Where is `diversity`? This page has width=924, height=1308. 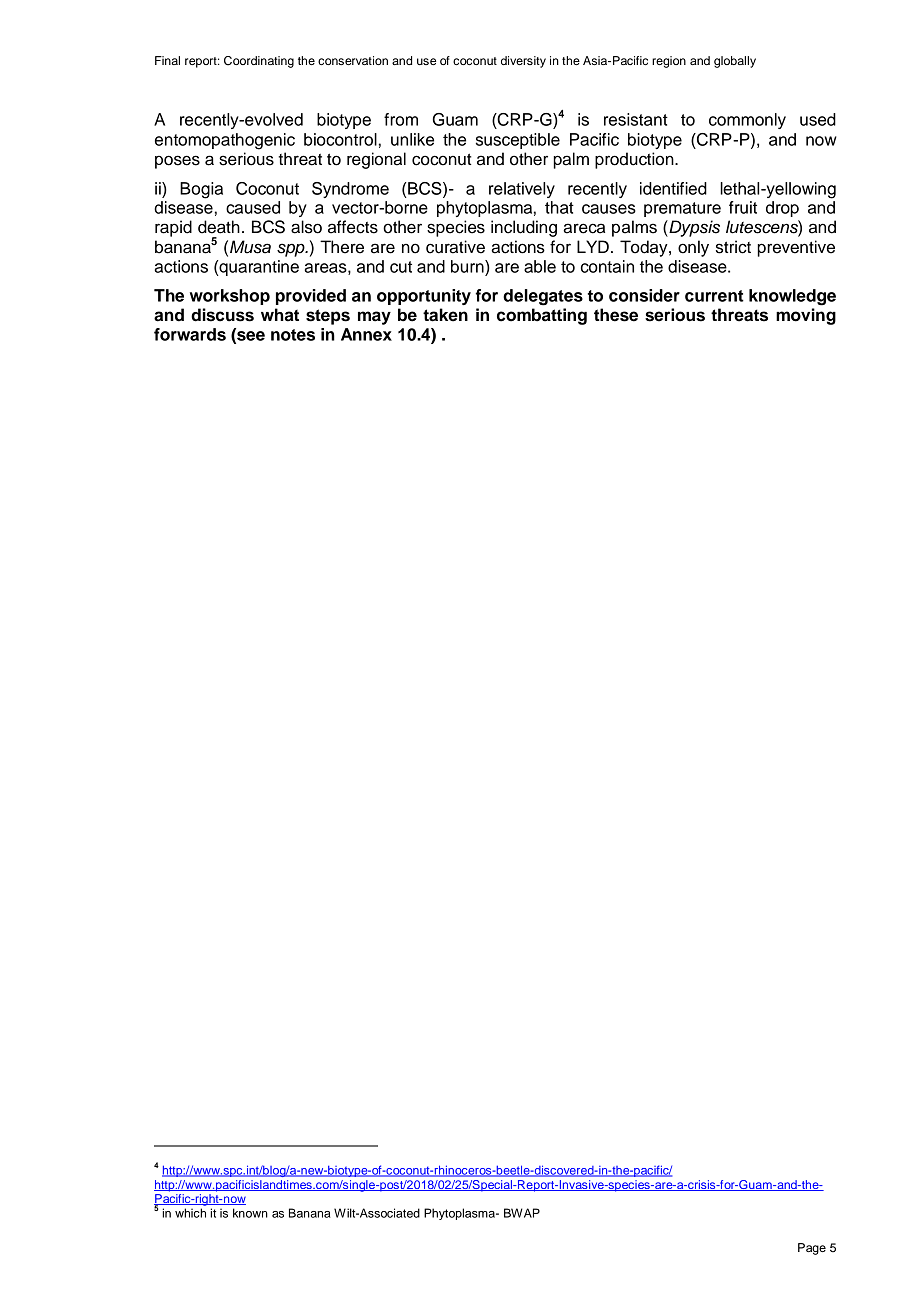
diversity is located at coordinates (523, 62).
